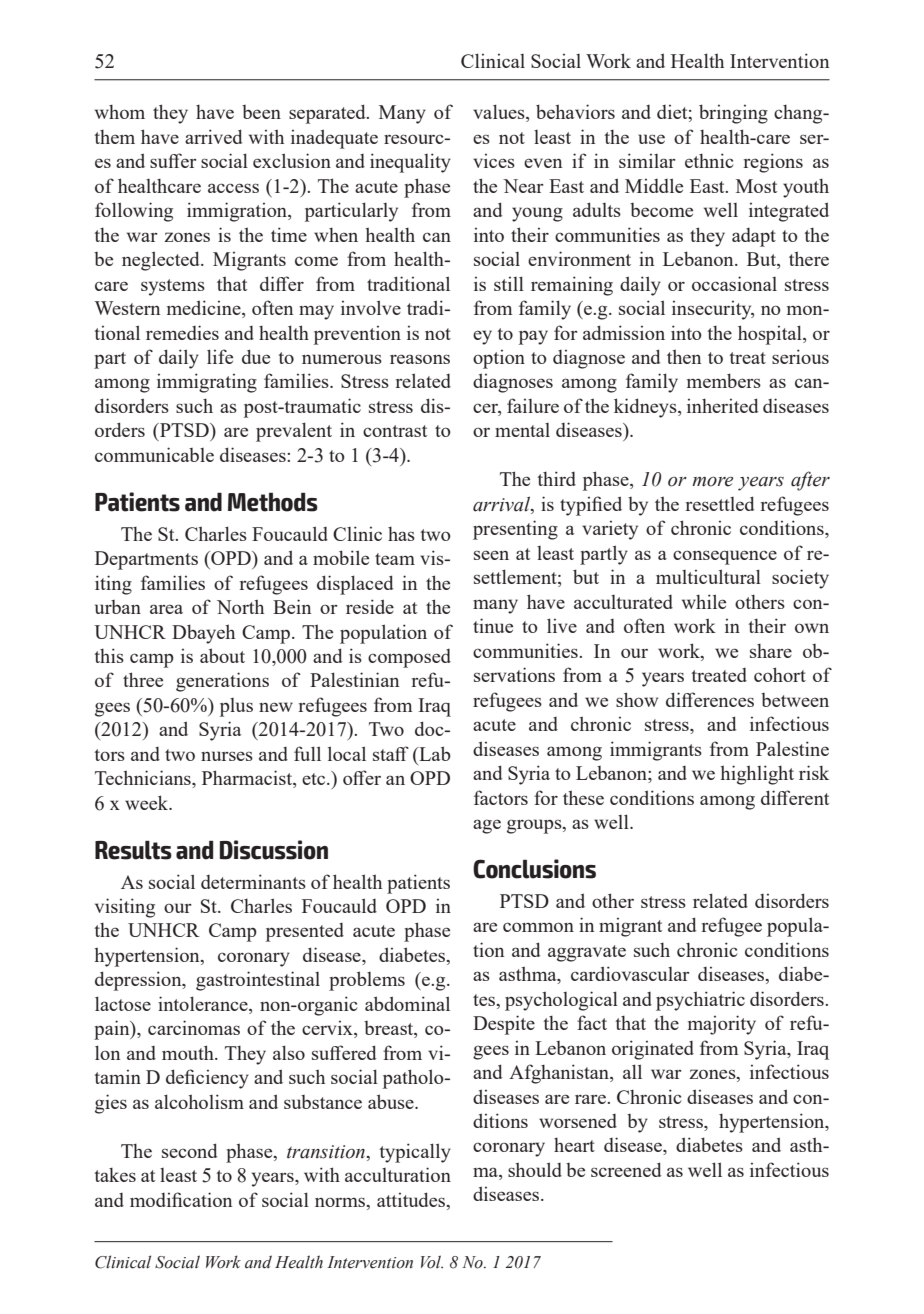 This page has width=924, height=1314. I want to click on ethnic, so click(709, 160).
